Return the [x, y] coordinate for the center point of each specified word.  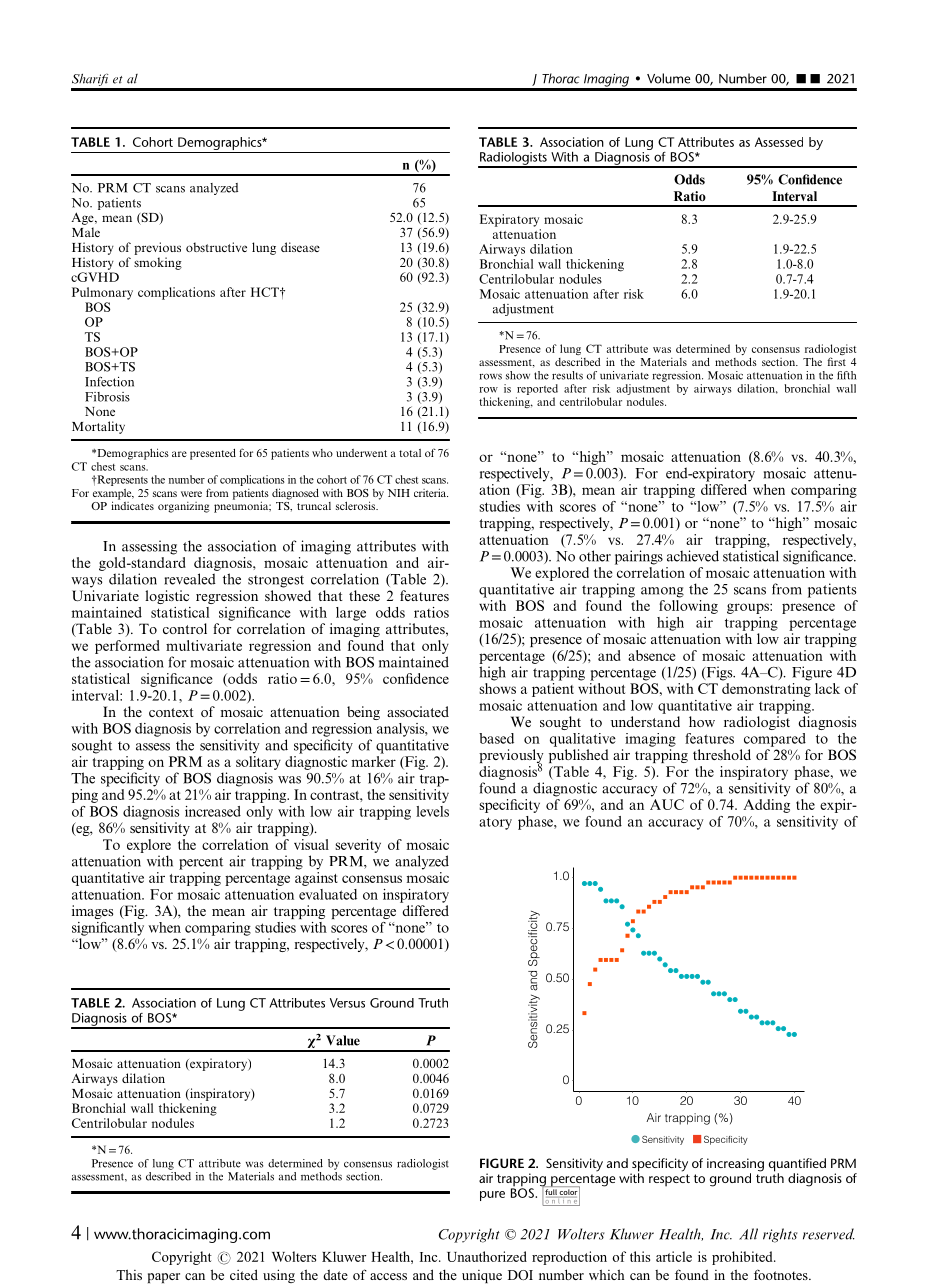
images [92, 912]
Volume [669, 78]
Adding [766, 806]
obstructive [216, 247]
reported [537, 389]
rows [490, 376]
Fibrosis [107, 397]
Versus [347, 1003]
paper [164, 1278]
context [171, 712]
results [567, 375]
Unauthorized [487, 1256]
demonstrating [766, 690]
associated [418, 711]
